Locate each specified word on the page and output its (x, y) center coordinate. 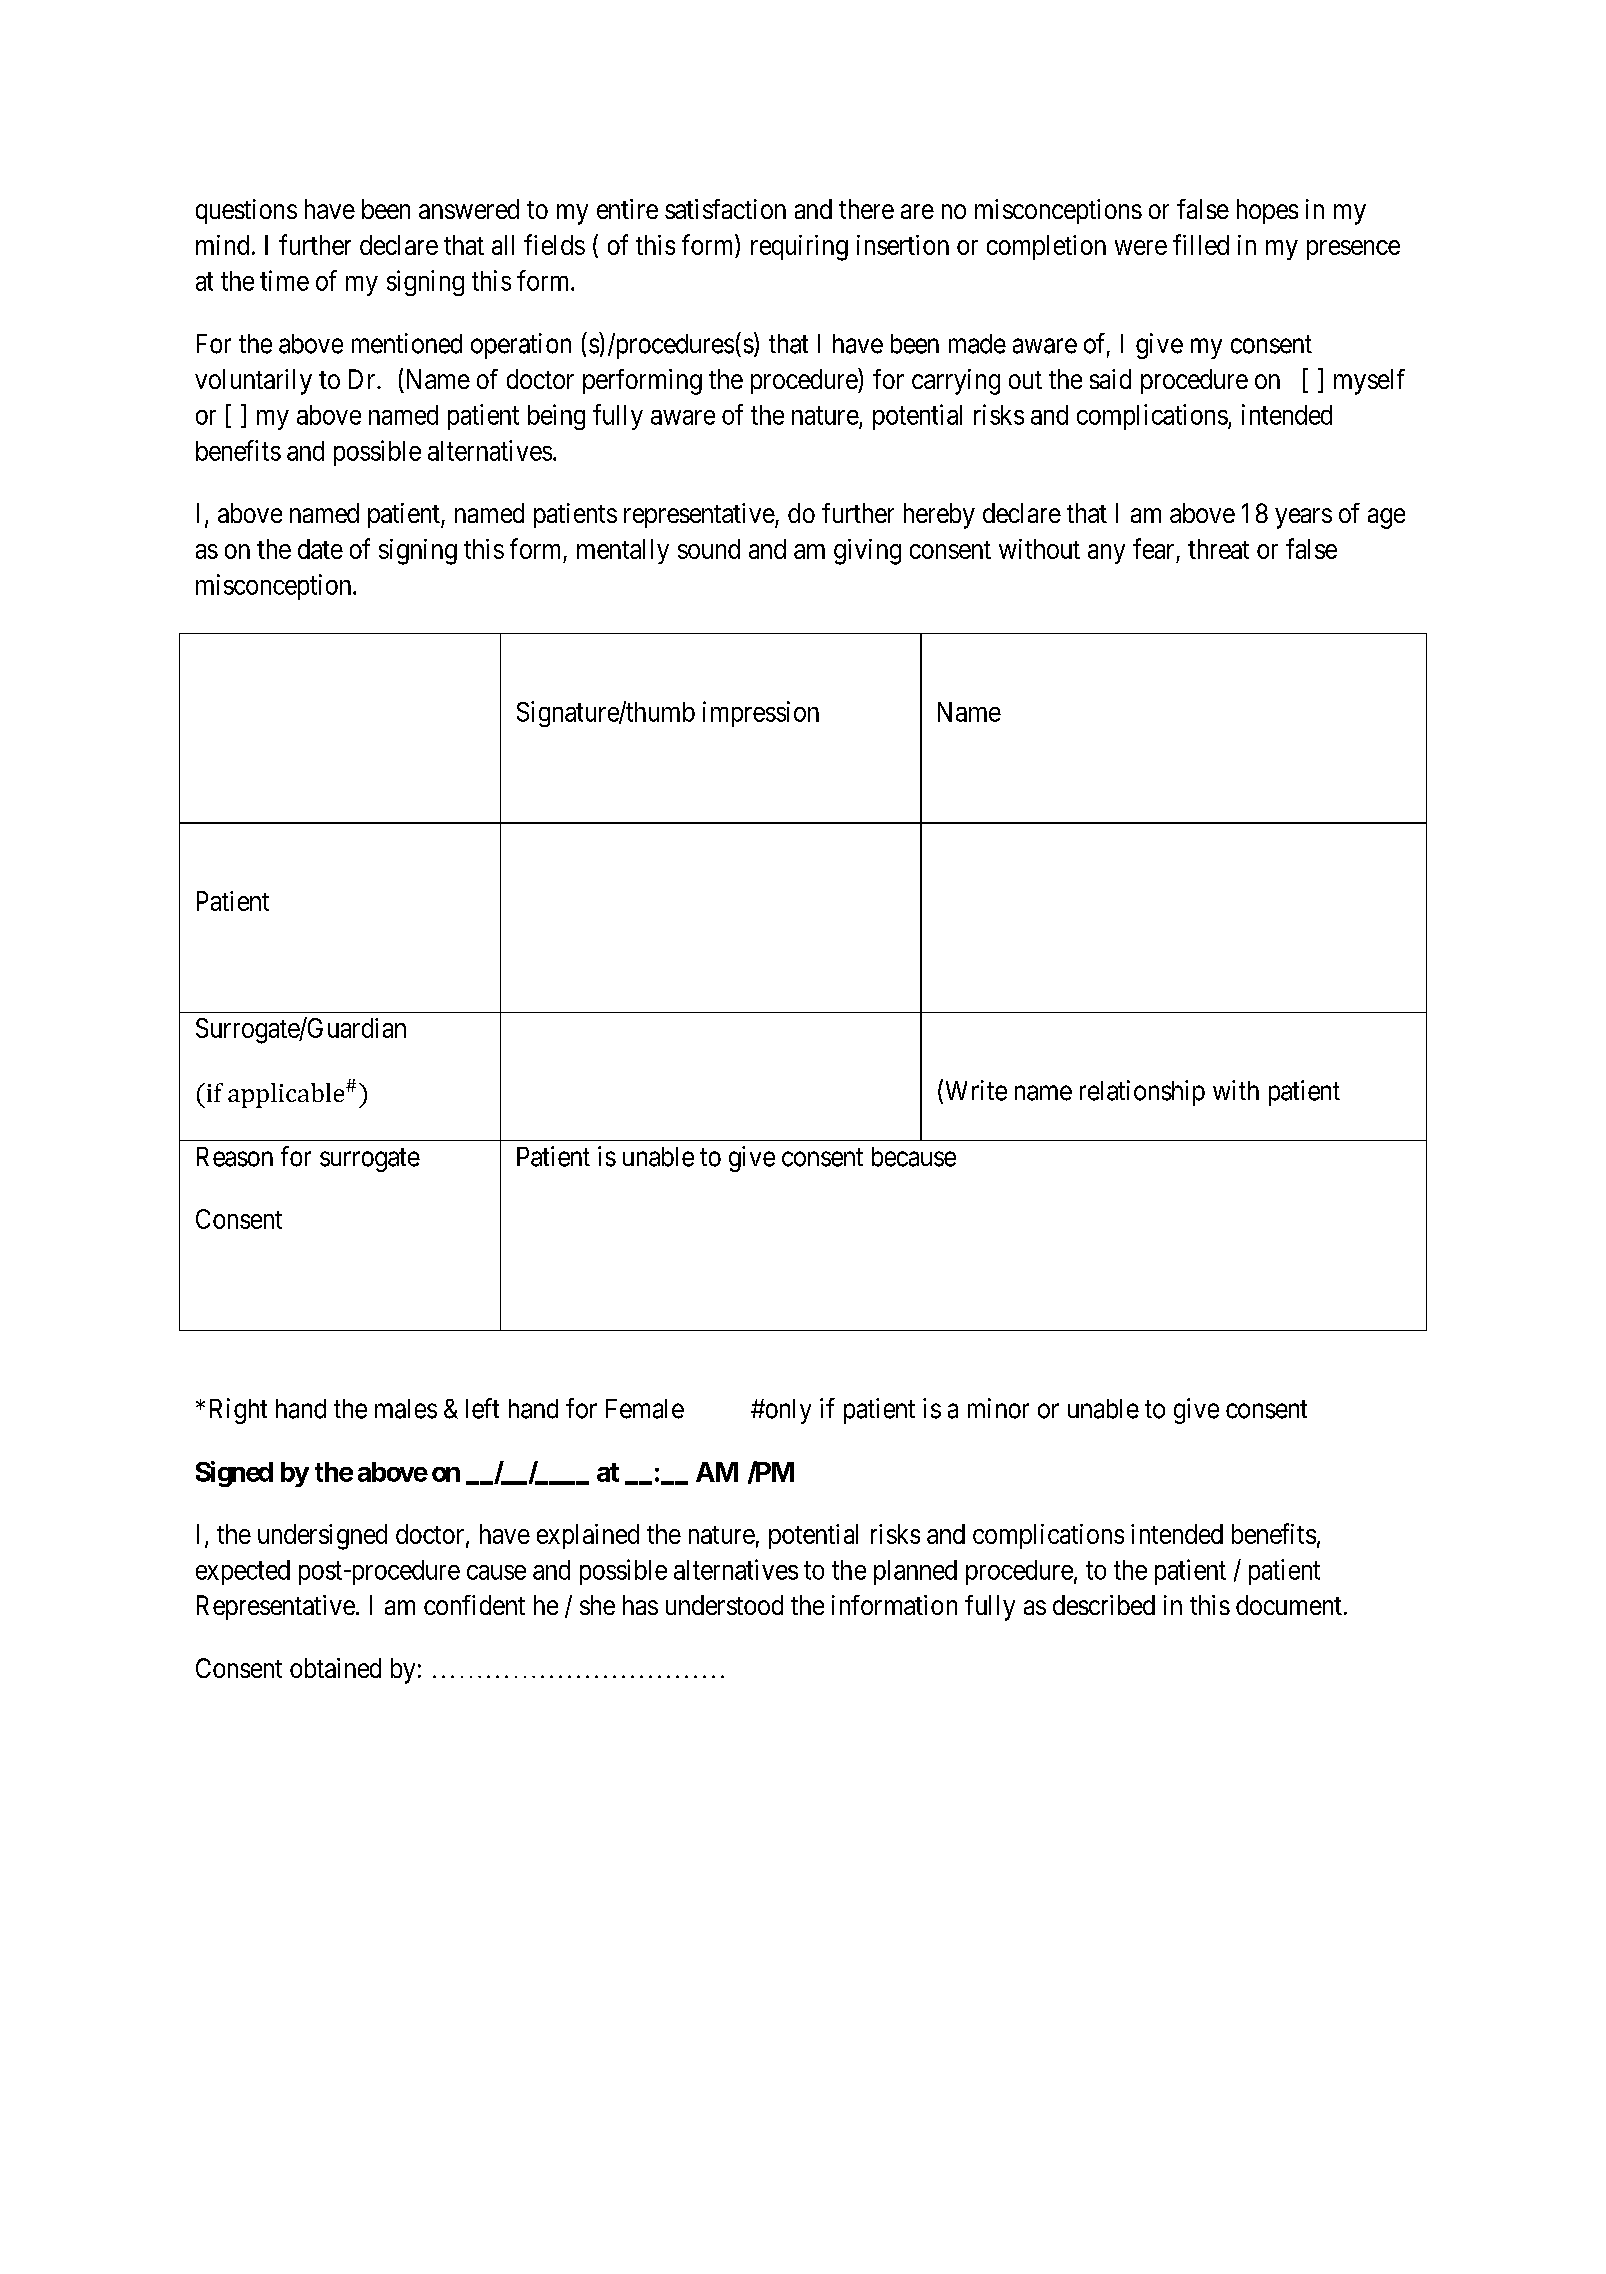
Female (645, 1409)
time (284, 280)
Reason (235, 1157)
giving (867, 552)
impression (761, 714)
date (320, 549)
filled (1201, 244)
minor (998, 1408)
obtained (335, 1668)
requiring (799, 248)
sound (709, 549)
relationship (1142, 1093)
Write (974, 1091)
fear (1153, 548)
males (406, 1409)
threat (1218, 549)
